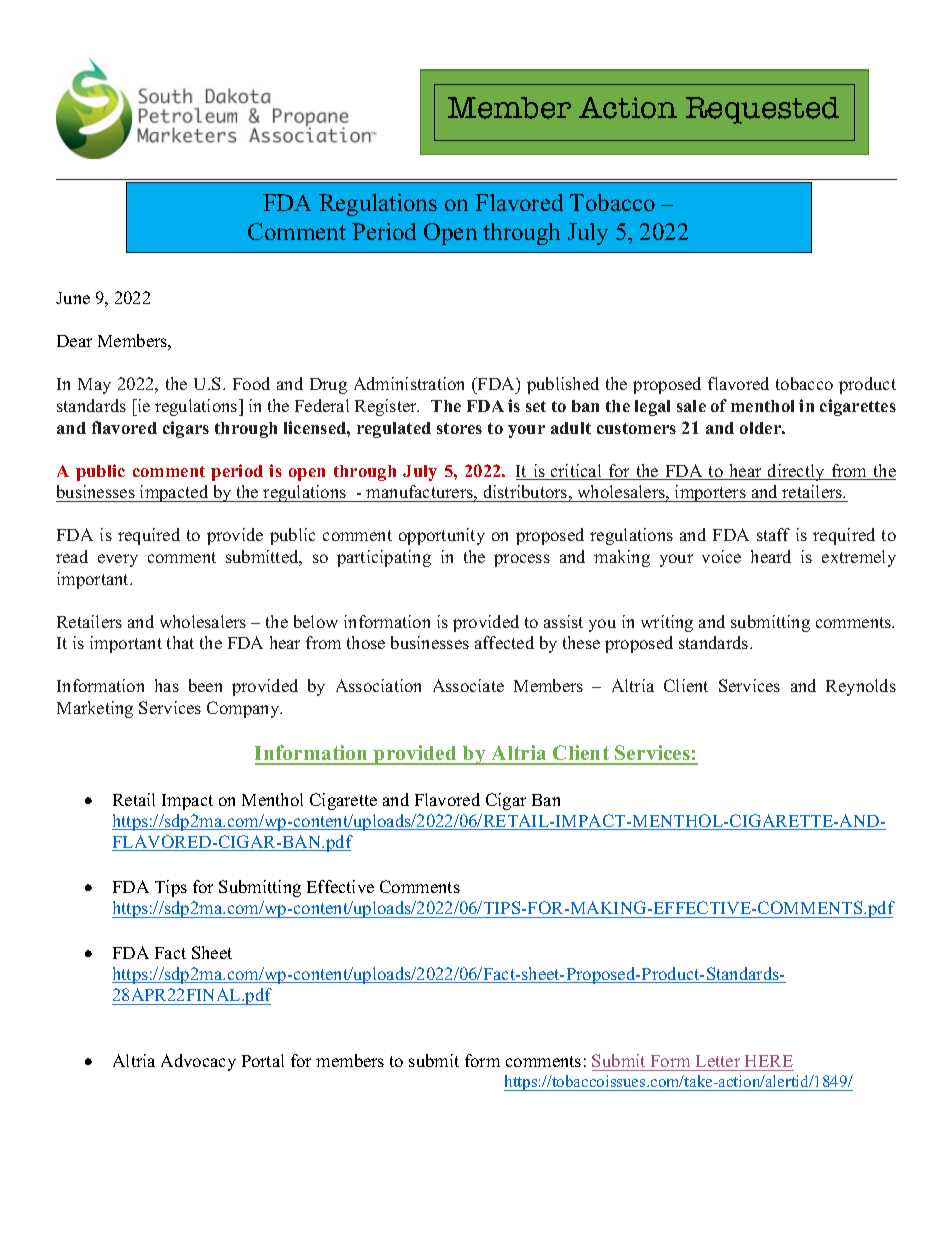 This screenshot has width=952, height=1233. I want to click on stores, so click(459, 428).
